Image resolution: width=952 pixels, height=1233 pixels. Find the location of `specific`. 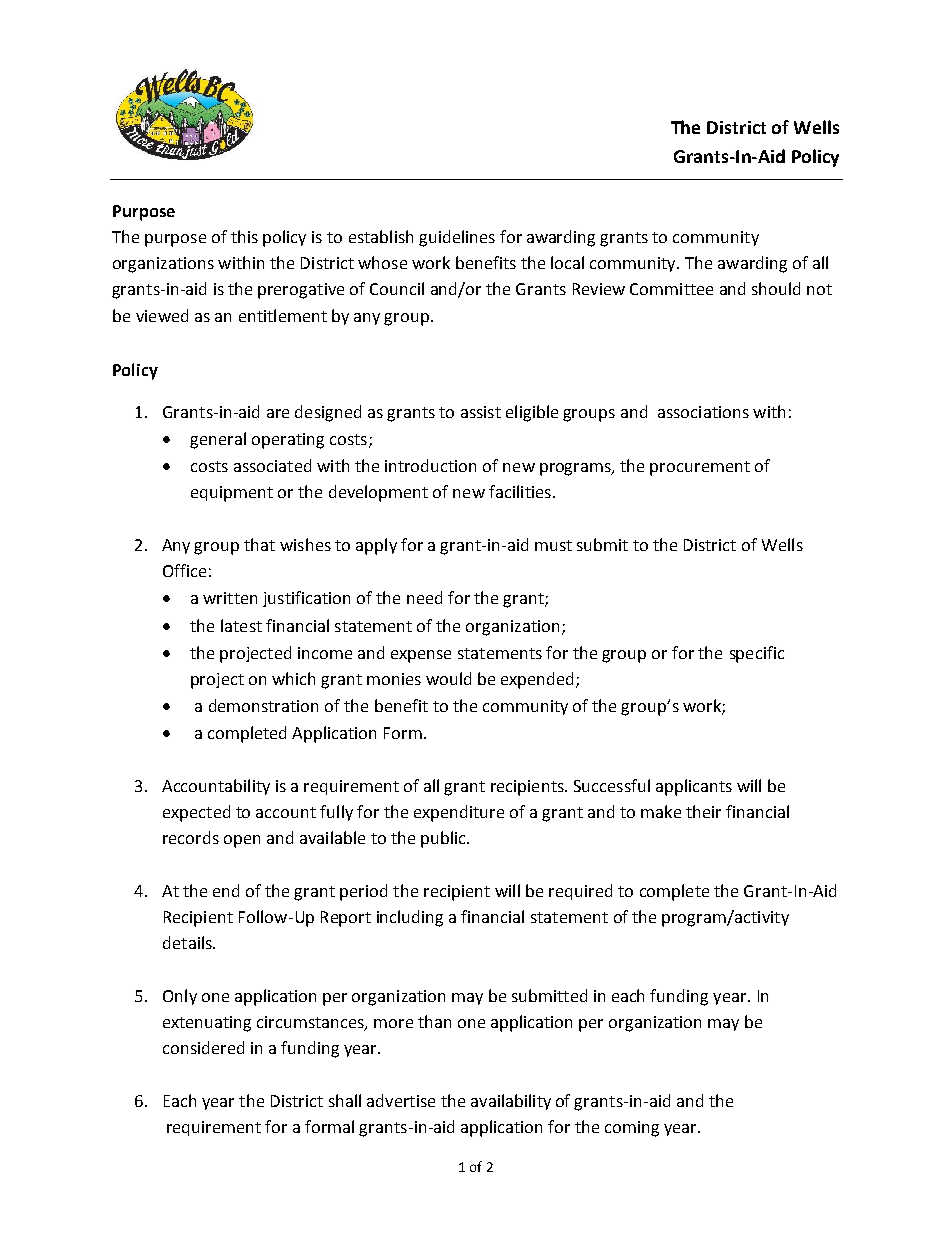

specific is located at coordinates (757, 654).
